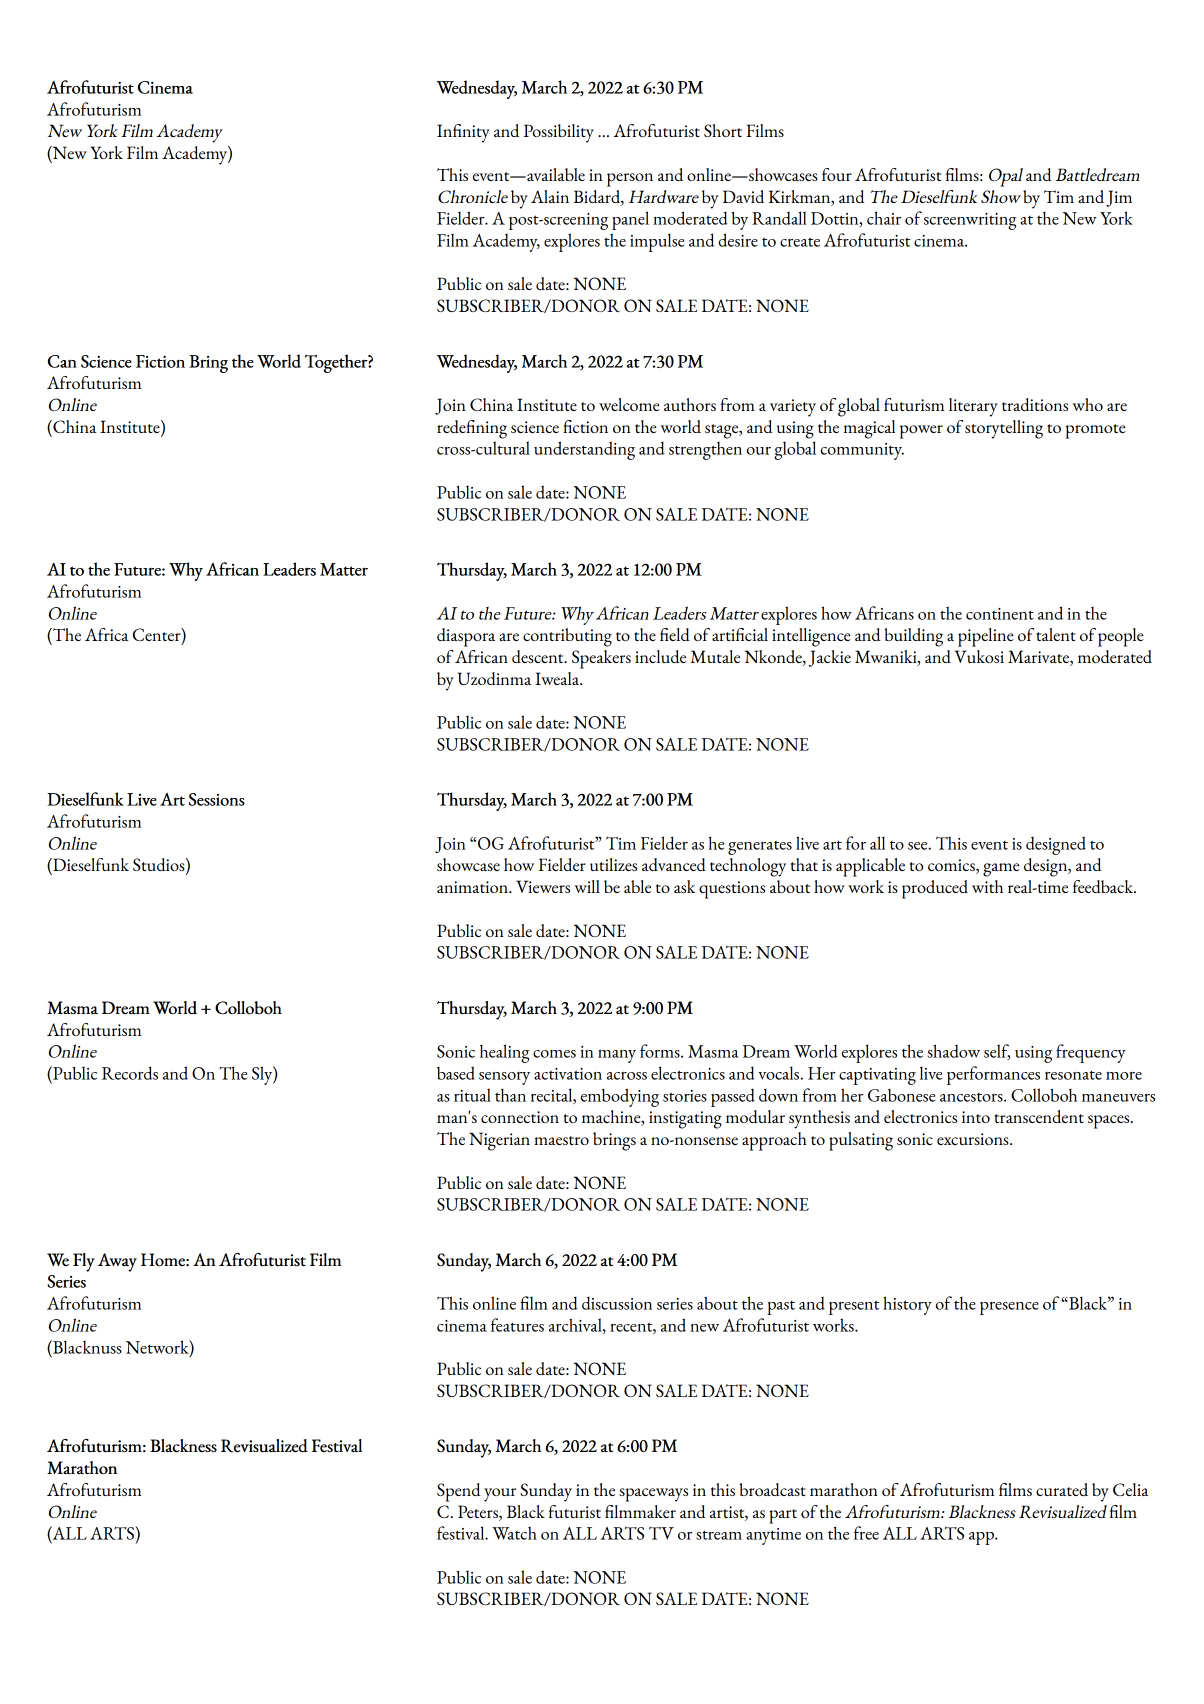 This image has height=1704, width=1204. I want to click on Sessions, so click(217, 799).
